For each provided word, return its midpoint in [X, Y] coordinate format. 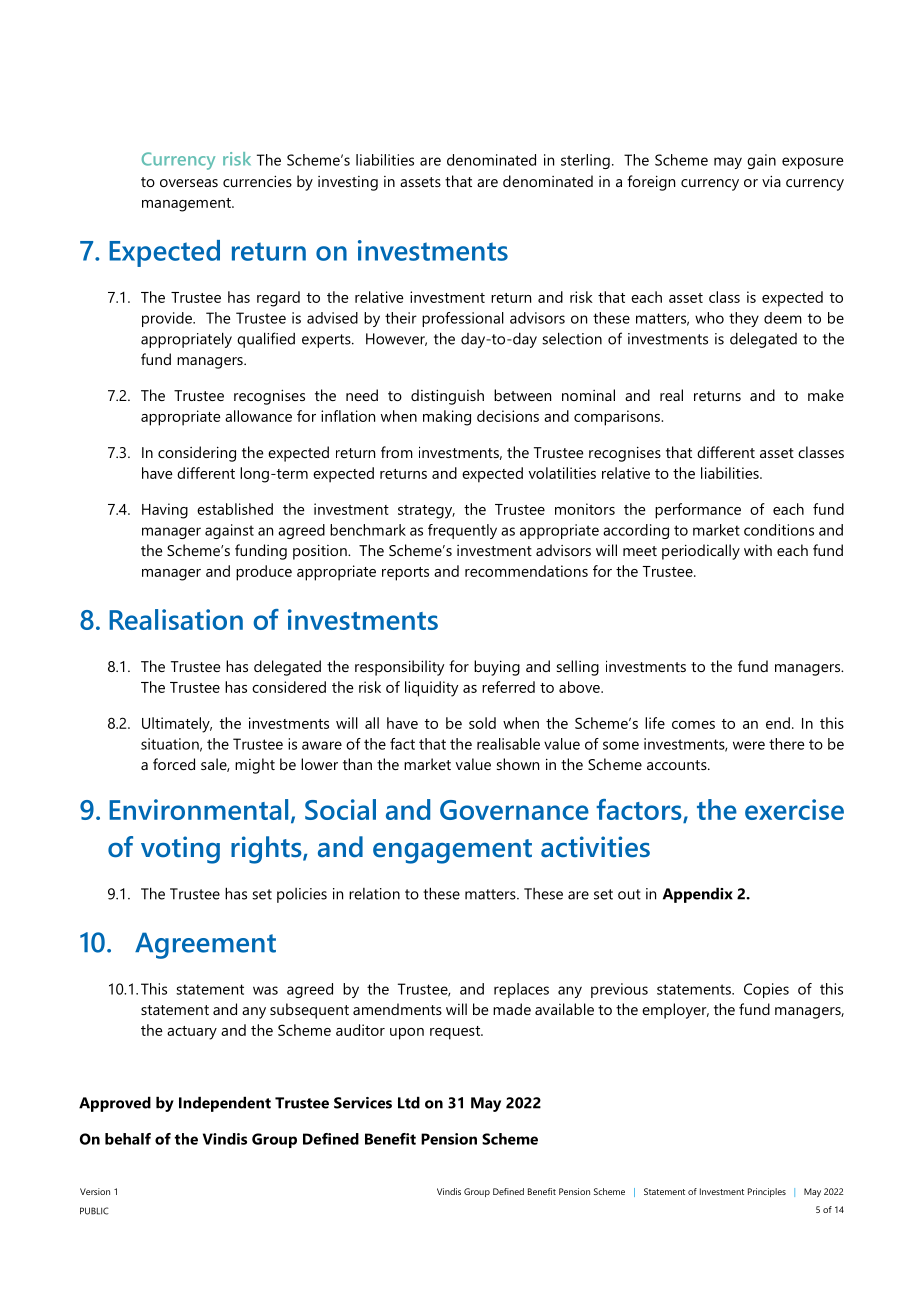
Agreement [205, 945]
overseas [189, 183]
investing [348, 183]
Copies [766, 990]
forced [174, 764]
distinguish [447, 397]
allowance [258, 416]
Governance [514, 810]
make [826, 395]
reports [405, 574]
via [771, 181]
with [758, 550]
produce [264, 573]
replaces [521, 990]
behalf [128, 1139]
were [749, 745]
